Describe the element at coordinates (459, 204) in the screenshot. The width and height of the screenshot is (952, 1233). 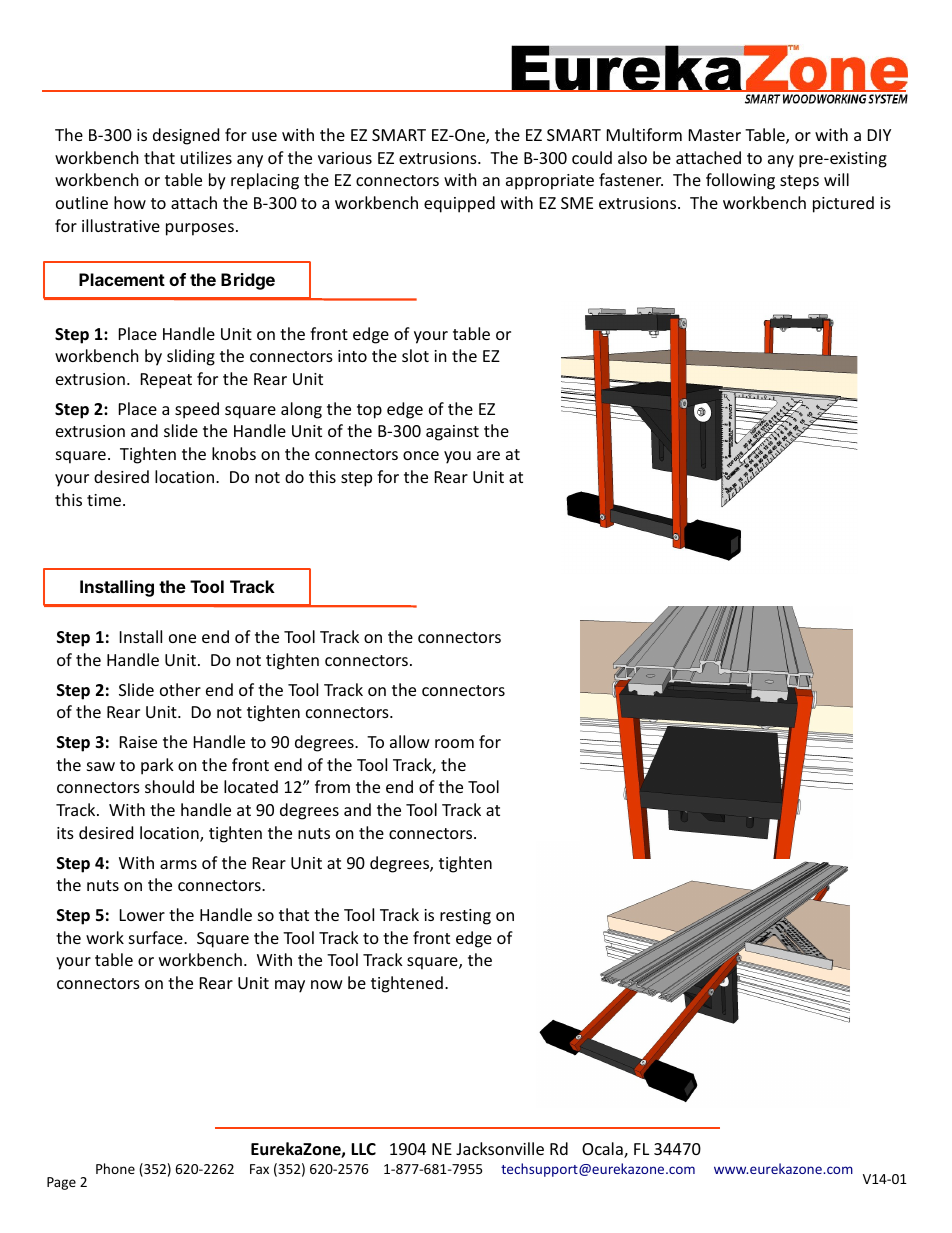
I see `equipped` at that location.
